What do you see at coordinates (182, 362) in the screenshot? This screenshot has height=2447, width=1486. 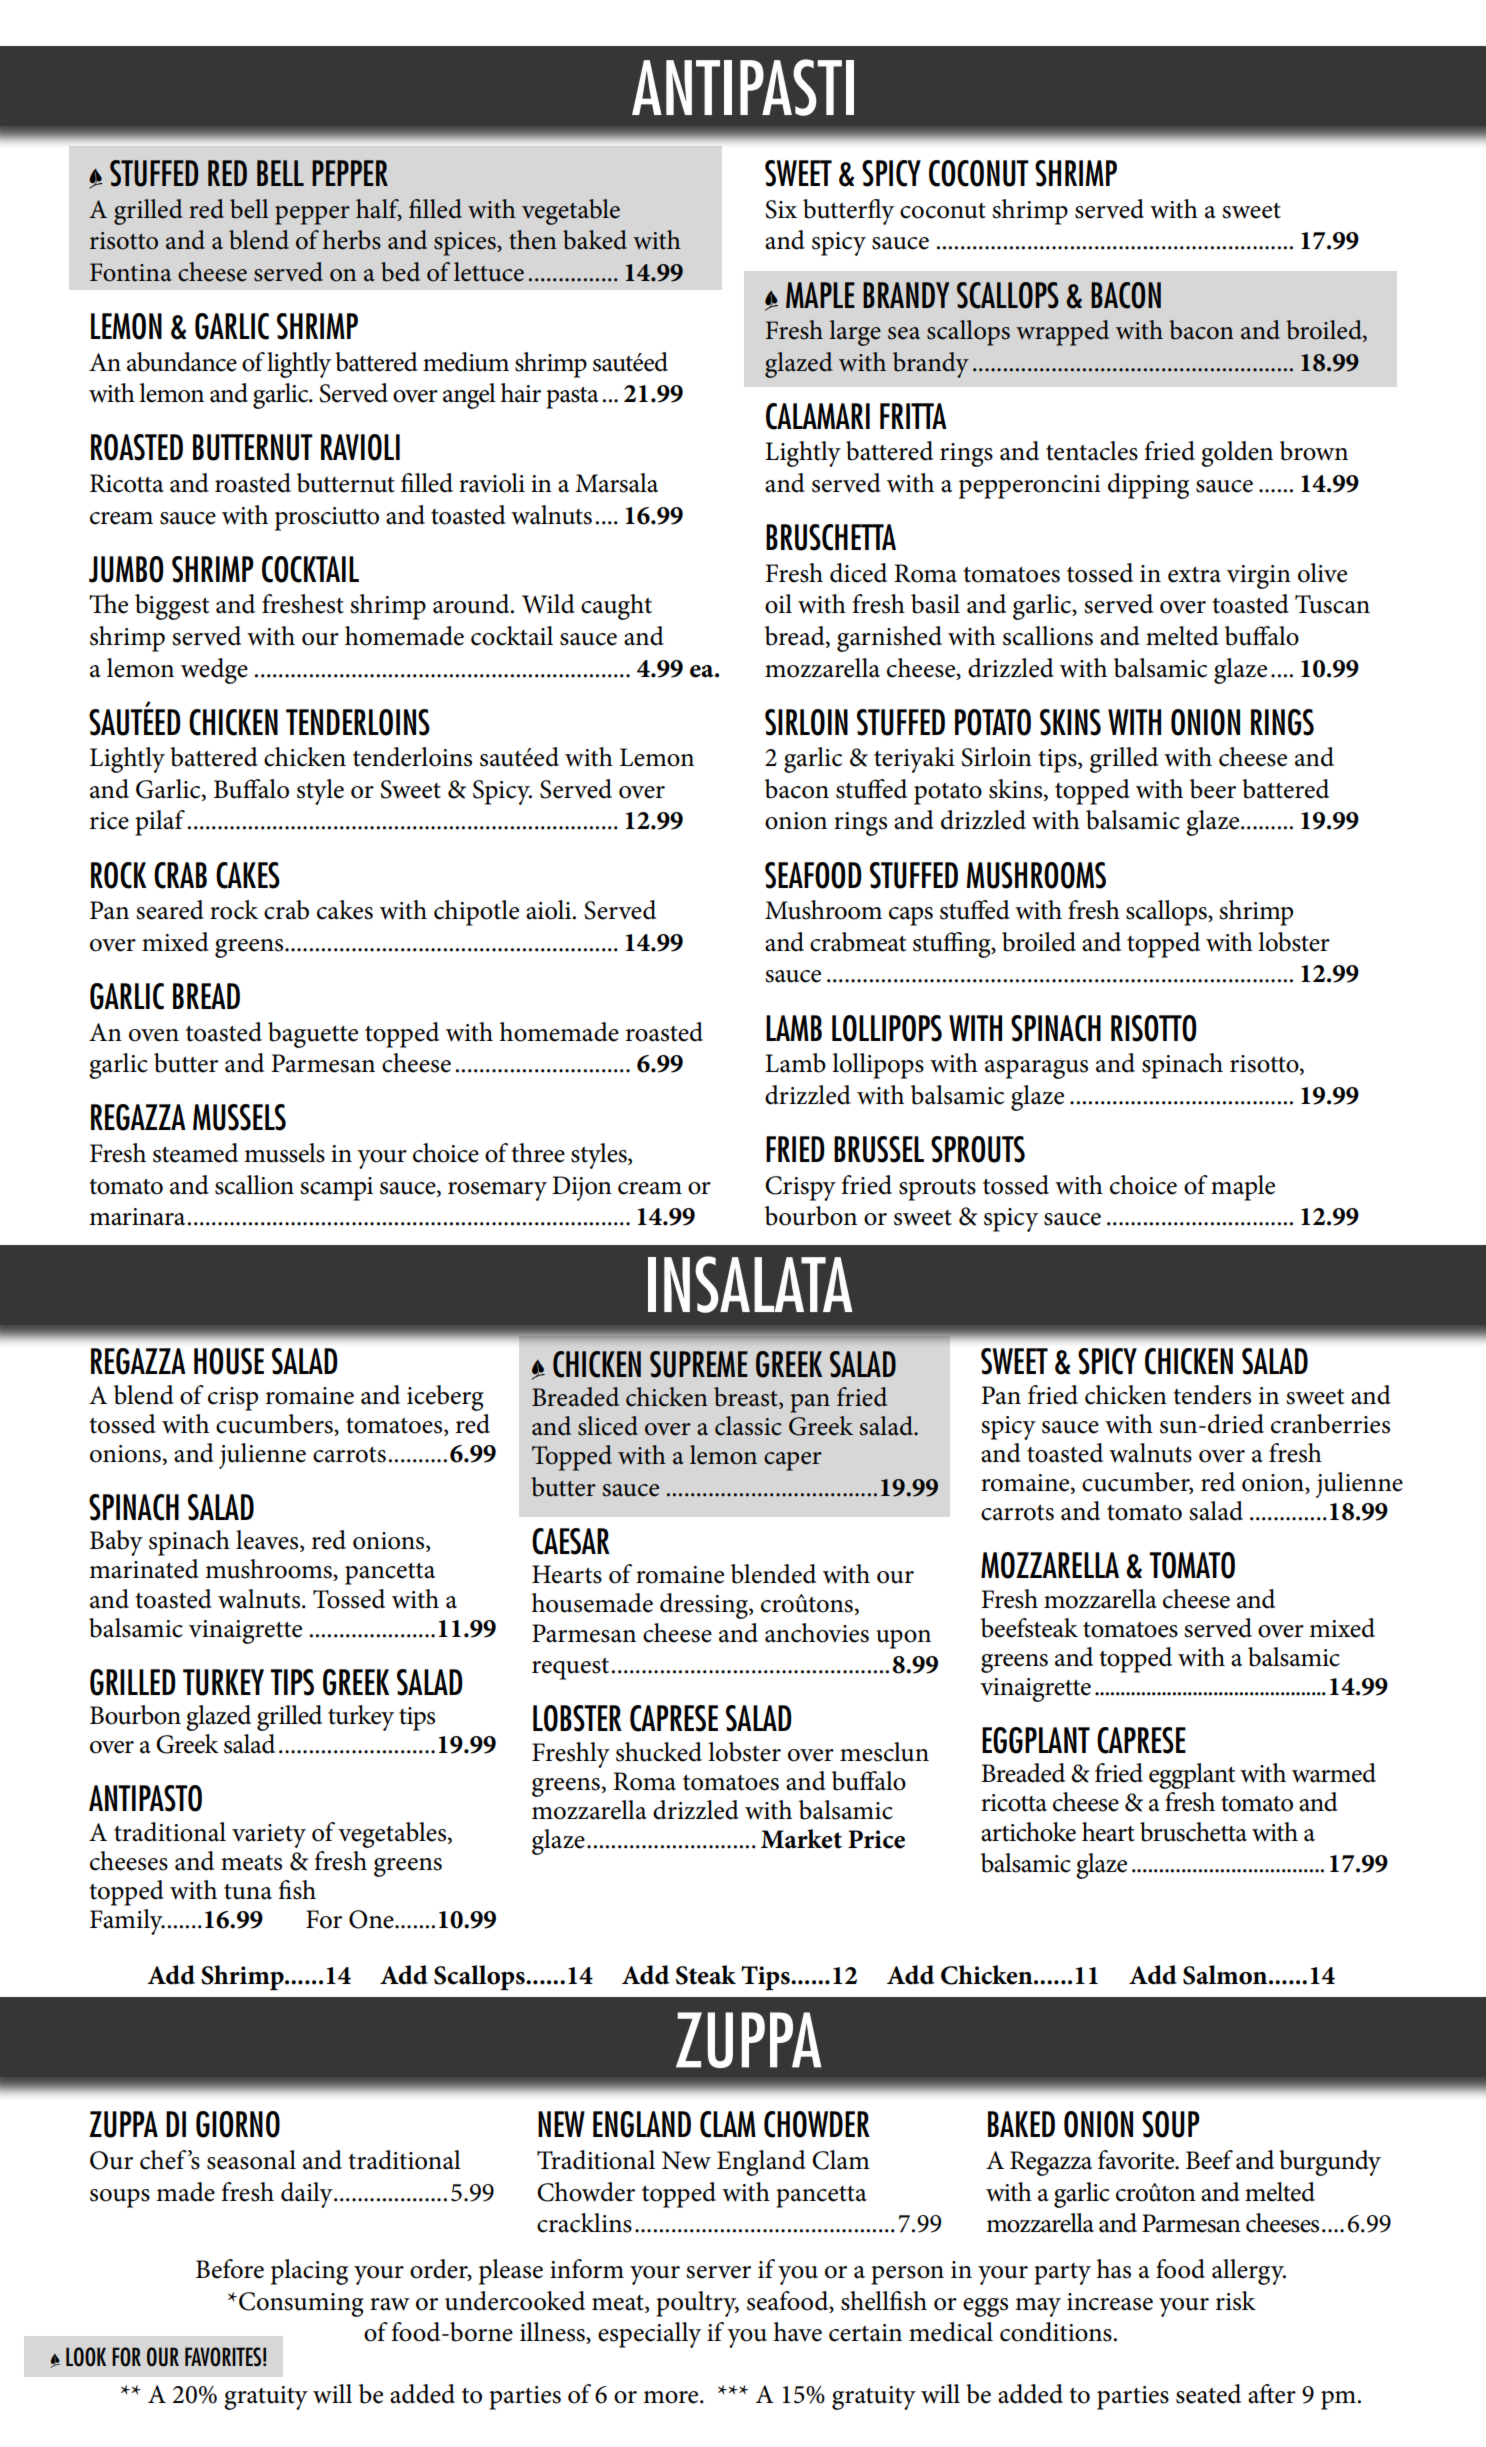 I see `abundance` at bounding box center [182, 362].
